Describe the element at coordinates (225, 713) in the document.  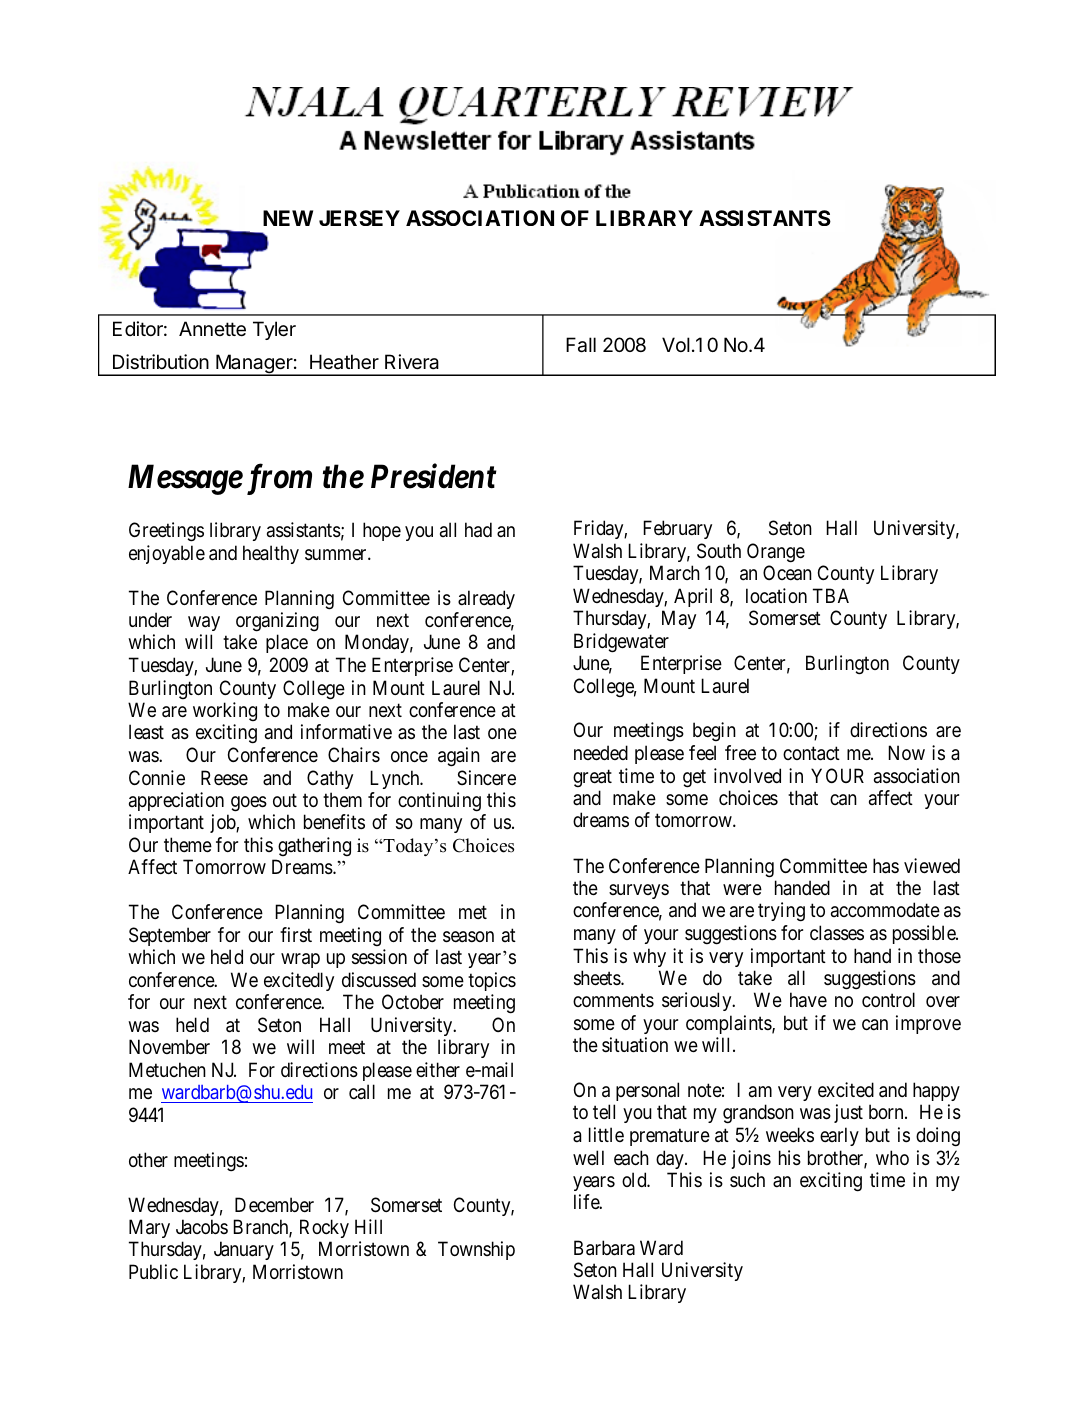
I see `working` at that location.
